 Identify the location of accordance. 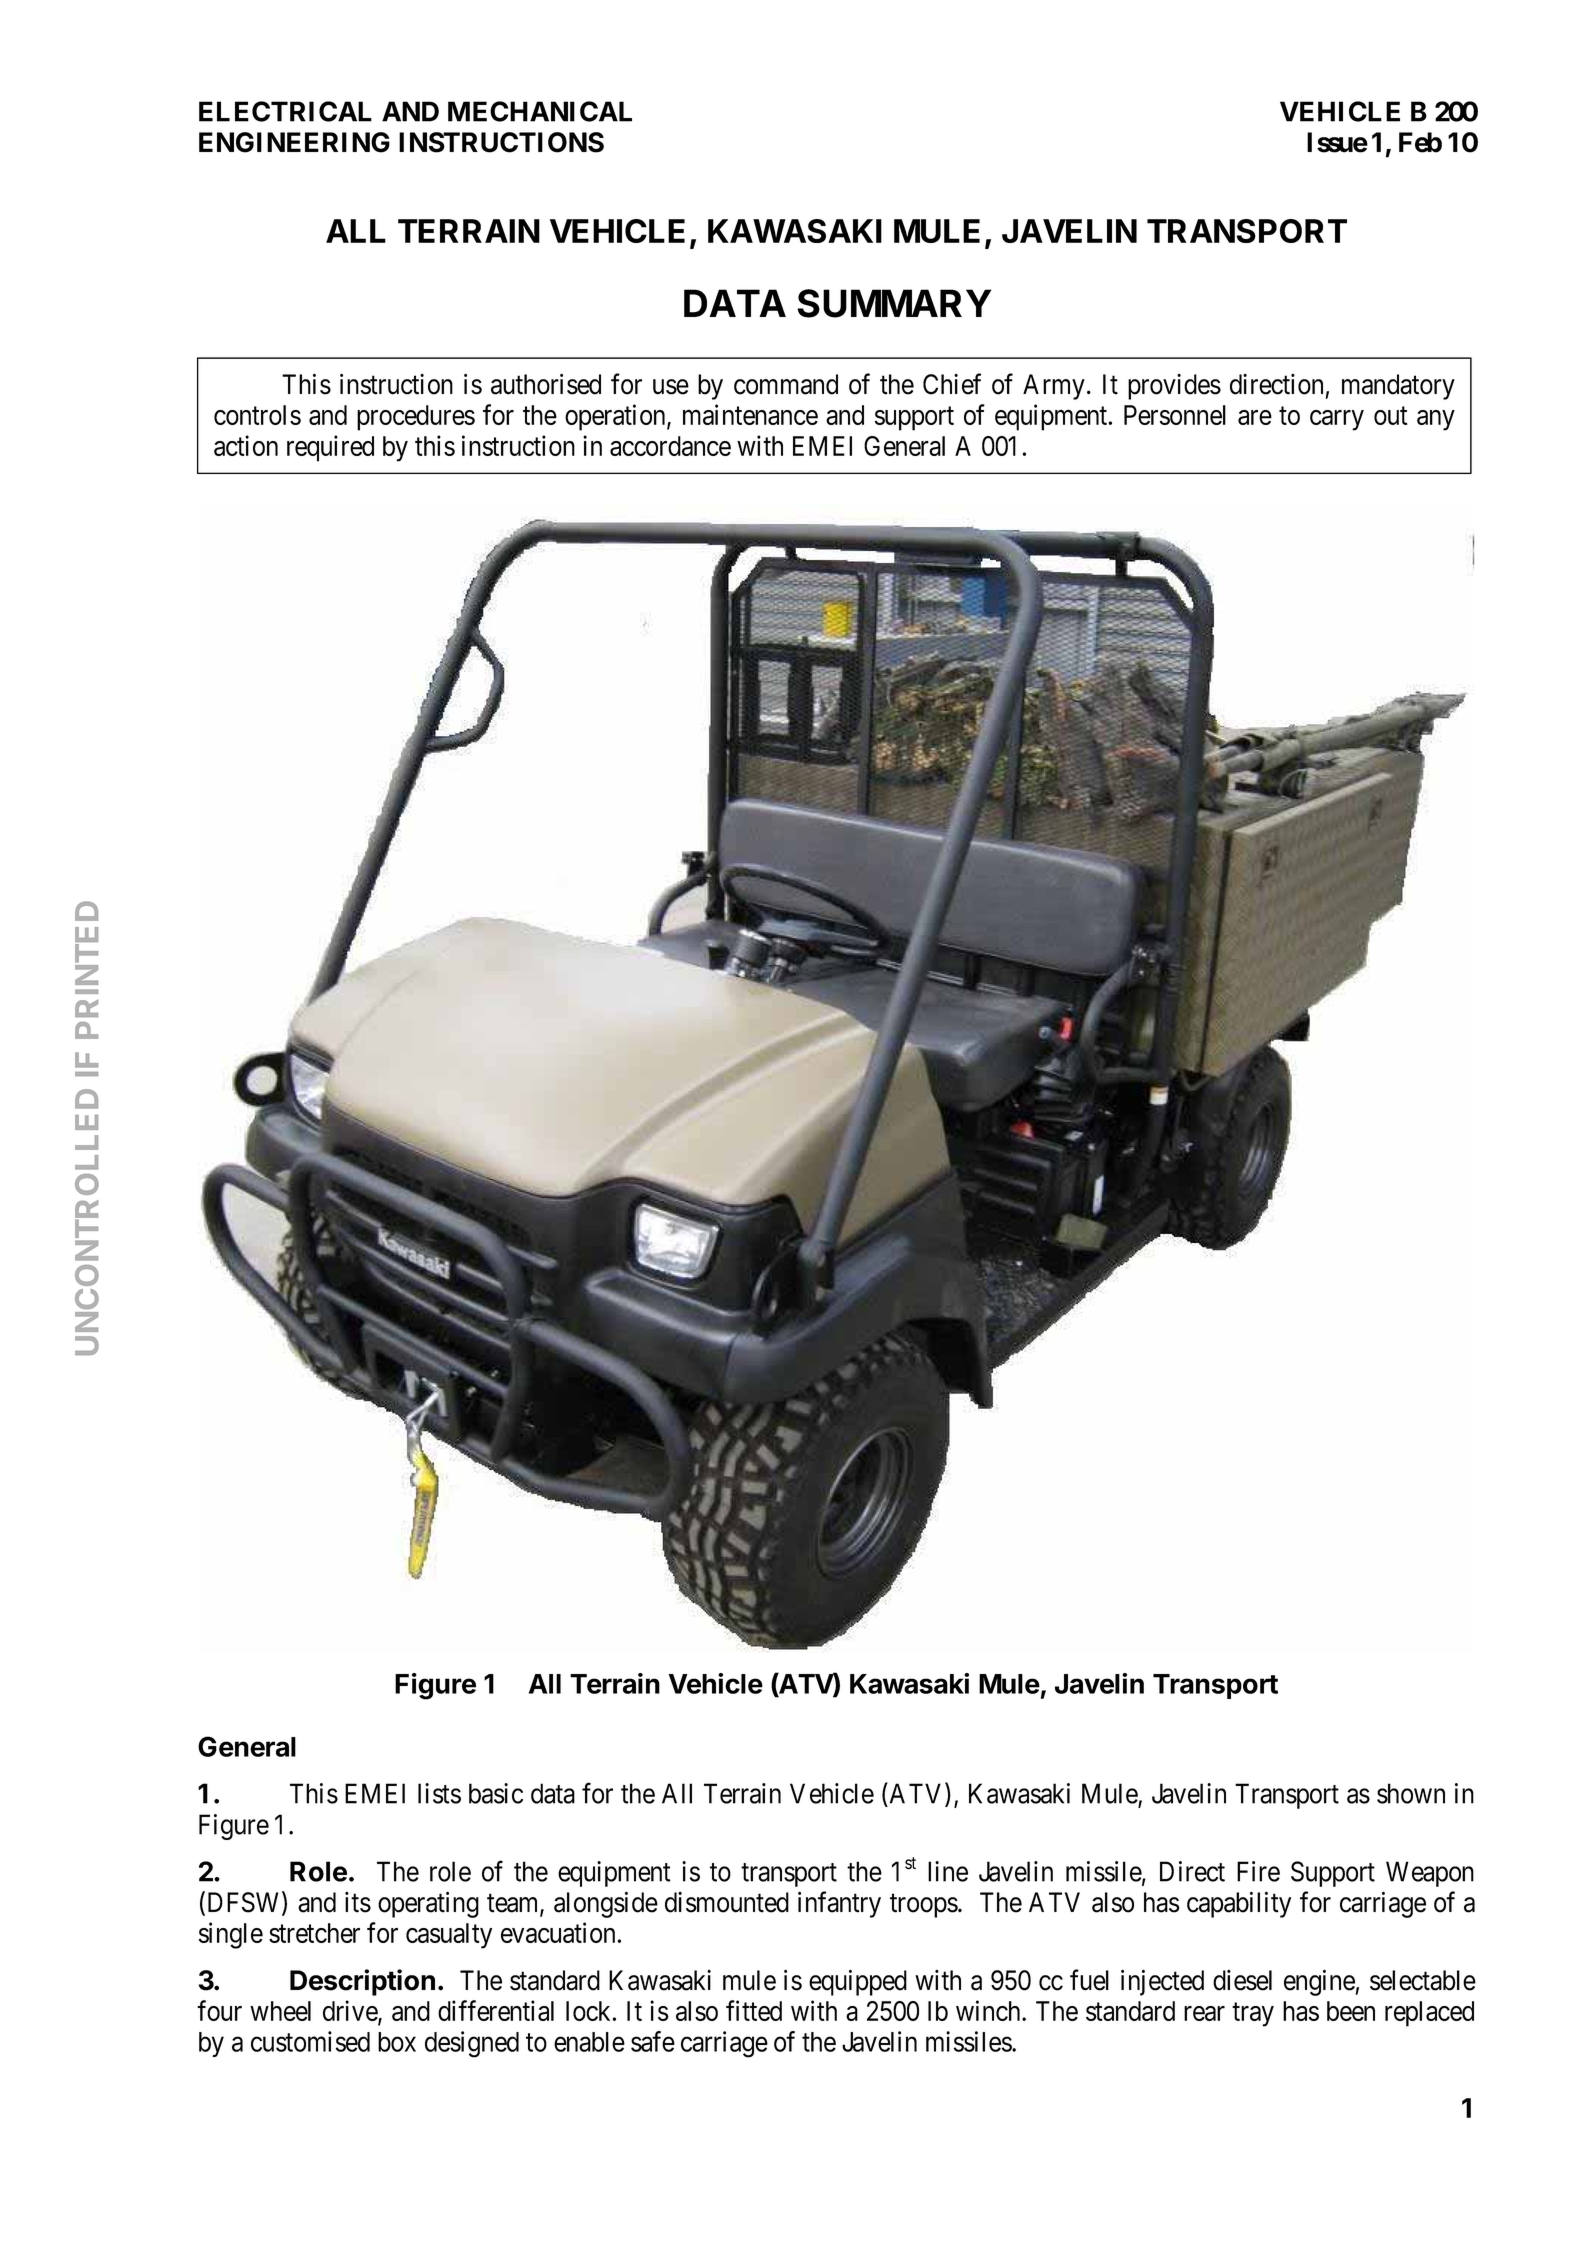
(670, 446).
